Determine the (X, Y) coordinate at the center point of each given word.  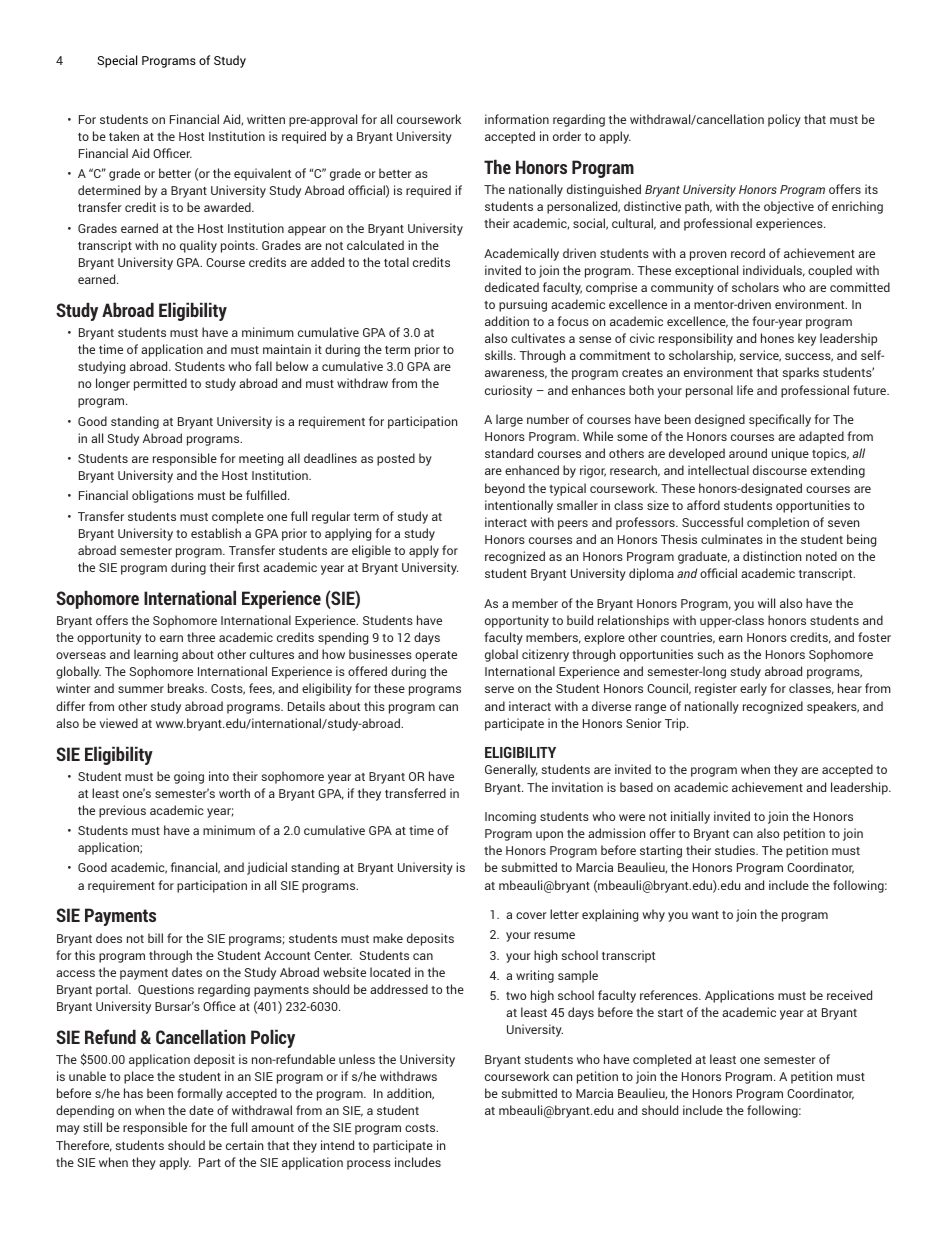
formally (200, 1094)
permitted (160, 384)
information (517, 119)
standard (509, 453)
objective (789, 207)
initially (690, 817)
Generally (511, 770)
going (189, 777)
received (849, 995)
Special (117, 61)
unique (790, 454)
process (369, 1165)
